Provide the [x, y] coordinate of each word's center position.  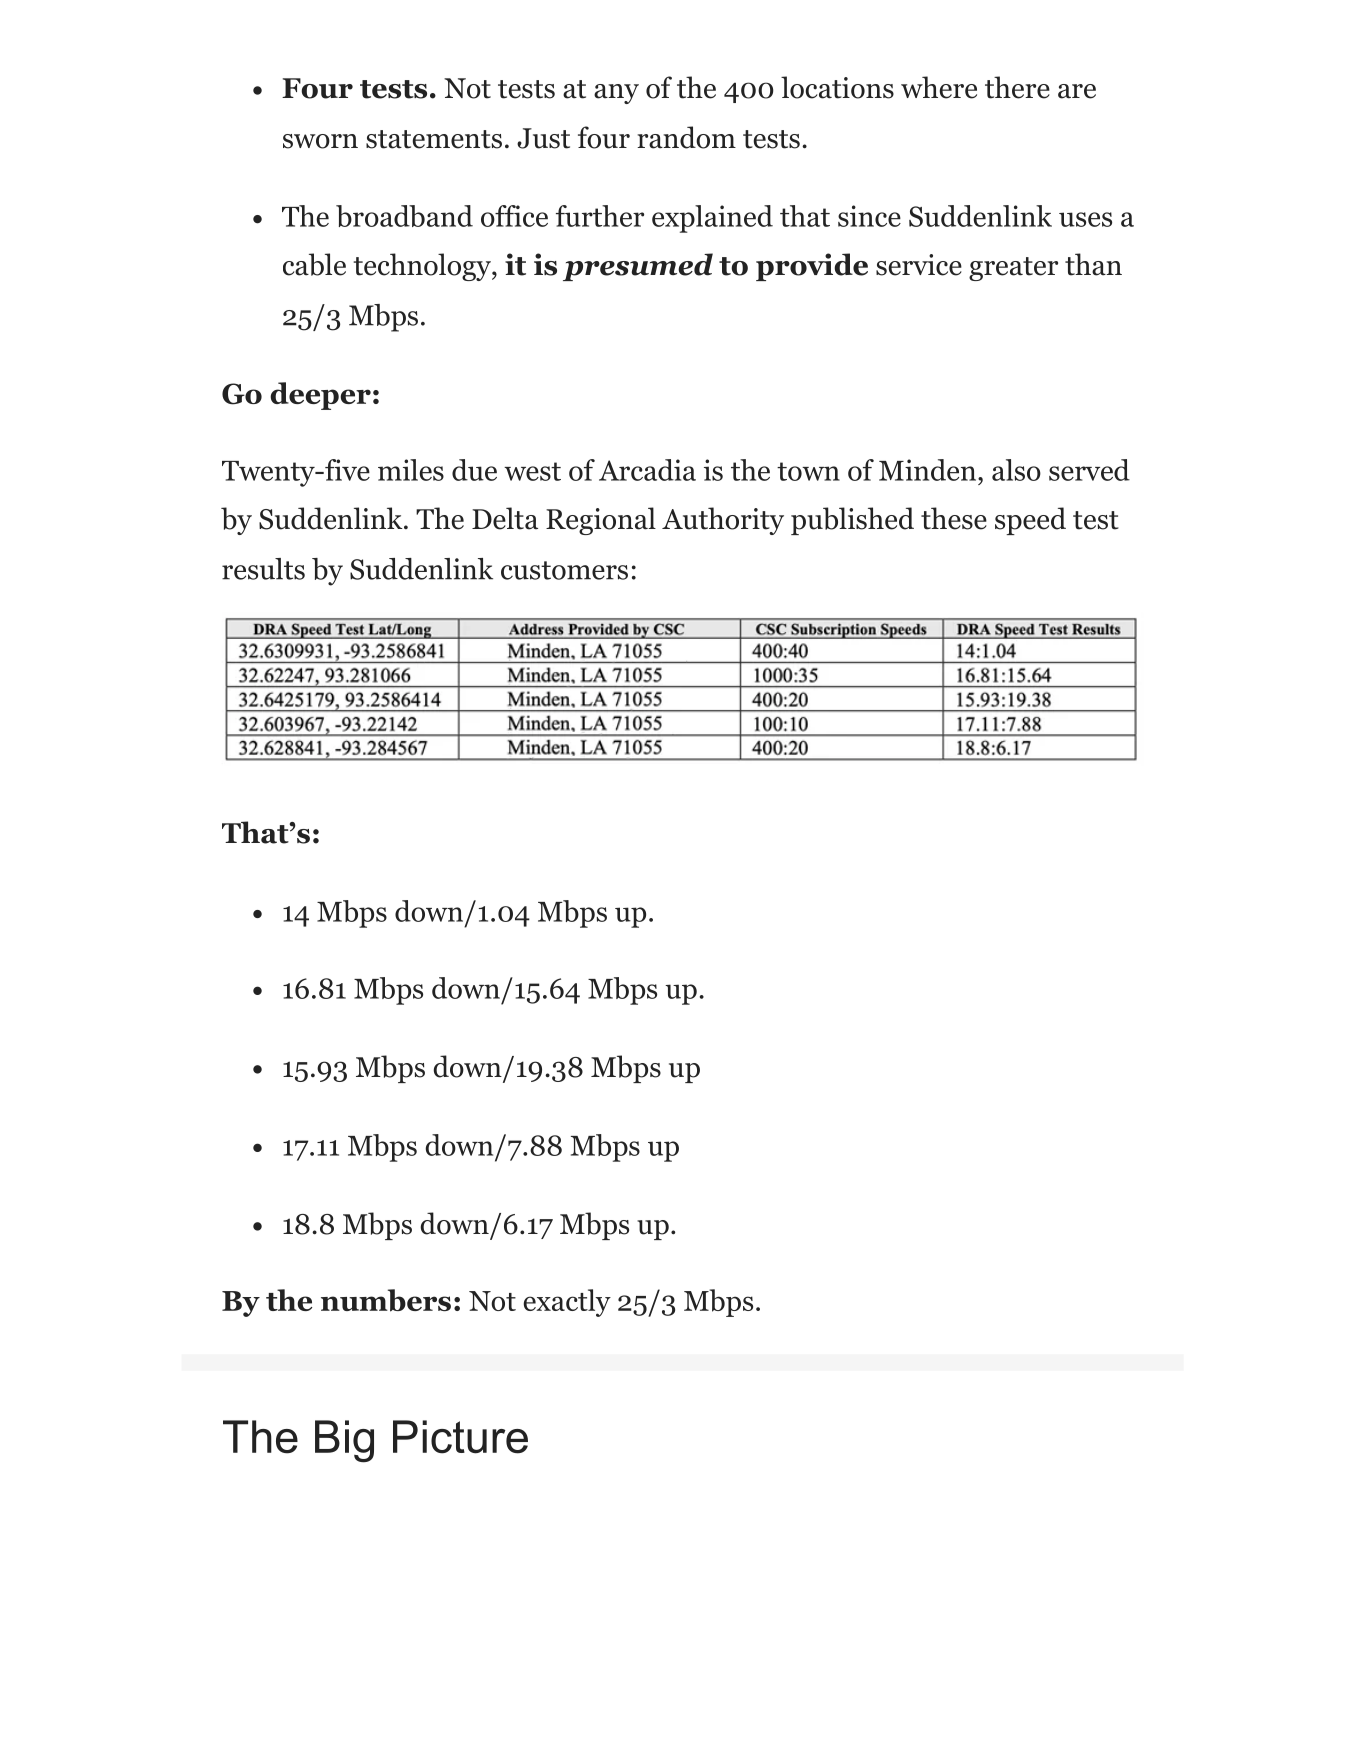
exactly [567, 1303]
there [1017, 87]
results [263, 569]
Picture [460, 1437]
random [686, 137]
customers [564, 570]
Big [344, 1441]
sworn [320, 141]
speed [1030, 521]
